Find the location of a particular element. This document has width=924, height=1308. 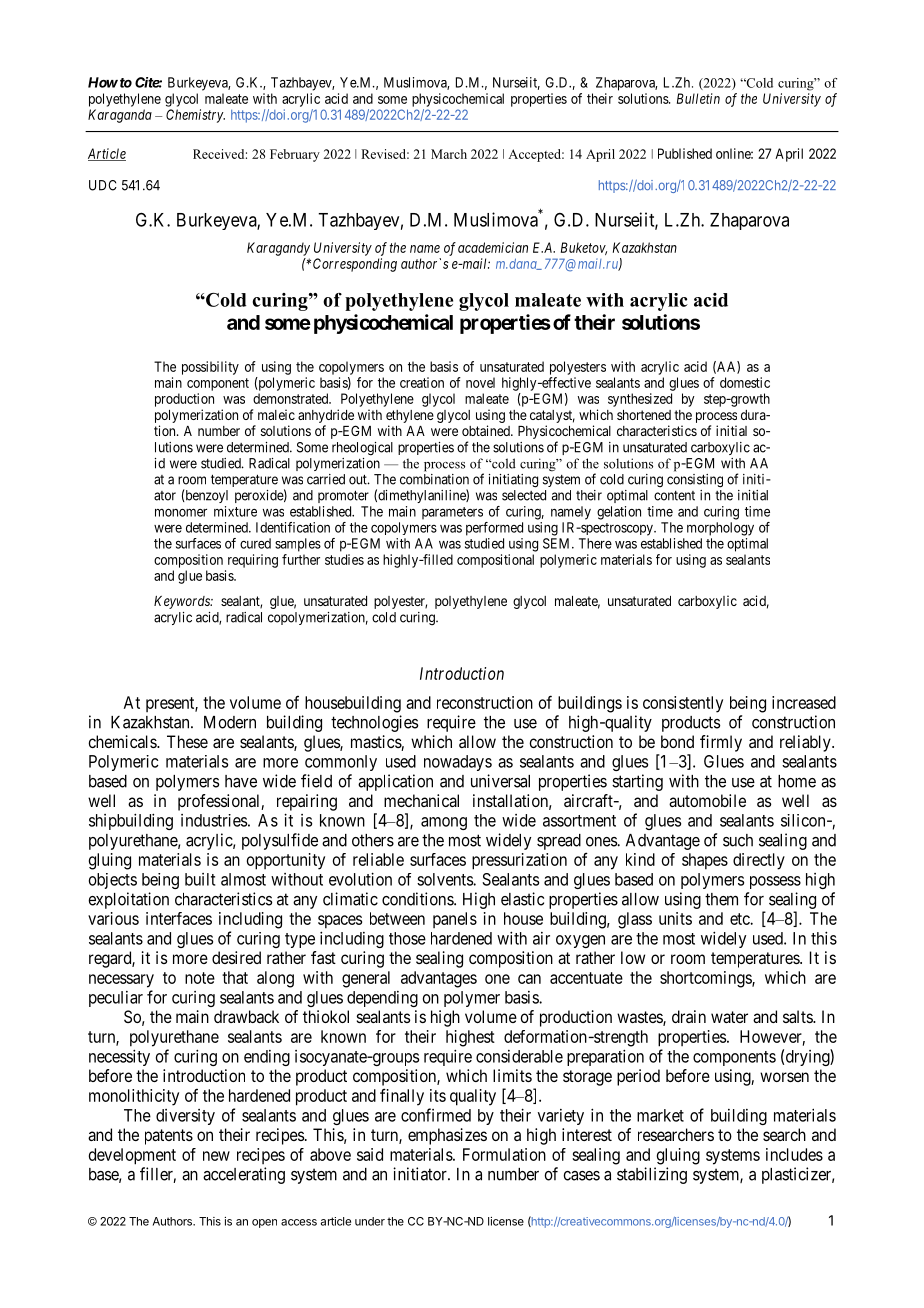

shortcomings is located at coordinates (706, 979).
